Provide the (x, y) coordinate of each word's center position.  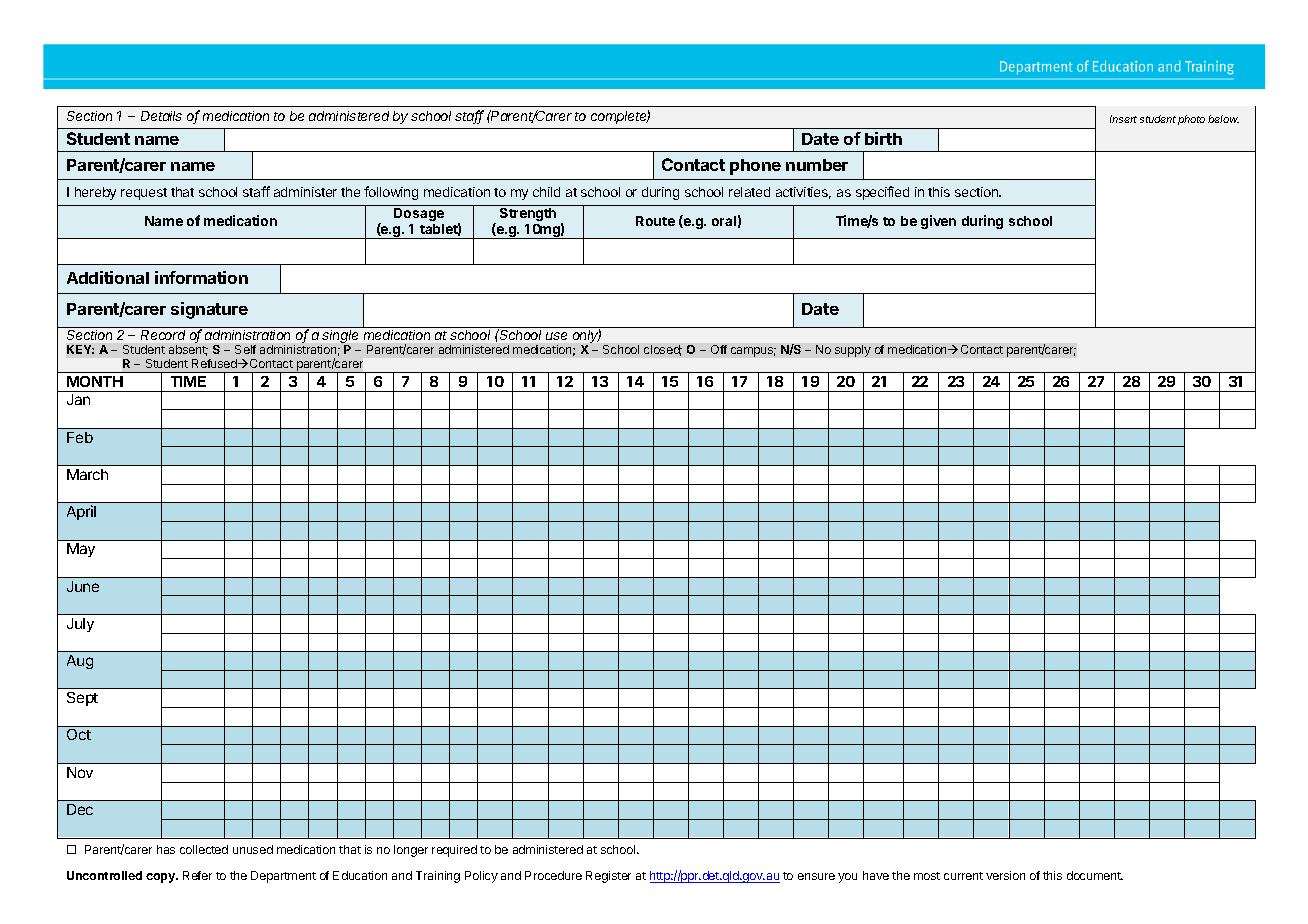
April (81, 512)
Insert (1123, 119)
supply (853, 351)
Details (161, 116)
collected (204, 849)
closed (663, 350)
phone (755, 167)
